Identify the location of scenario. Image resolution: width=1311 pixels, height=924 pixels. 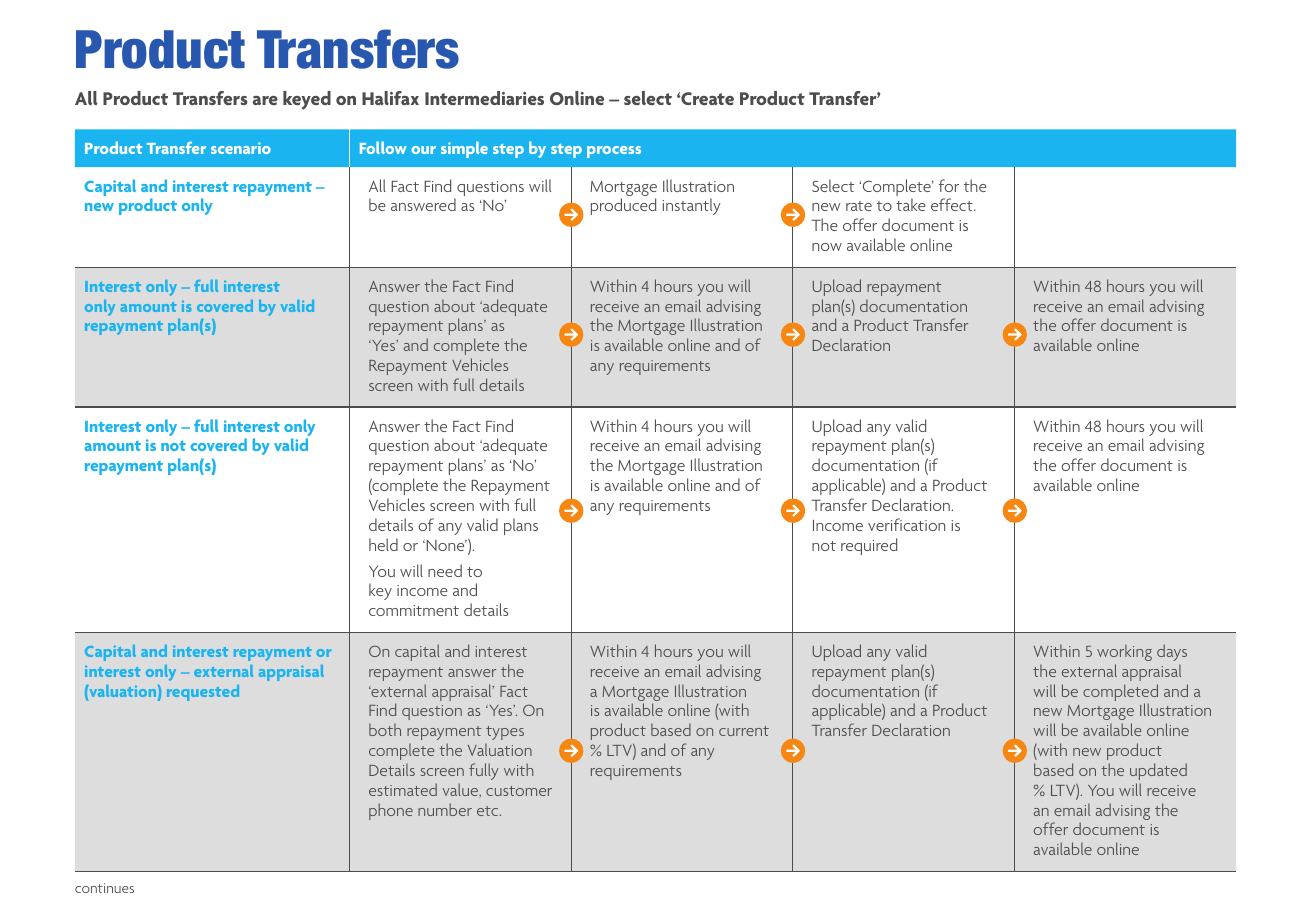
(241, 148).
